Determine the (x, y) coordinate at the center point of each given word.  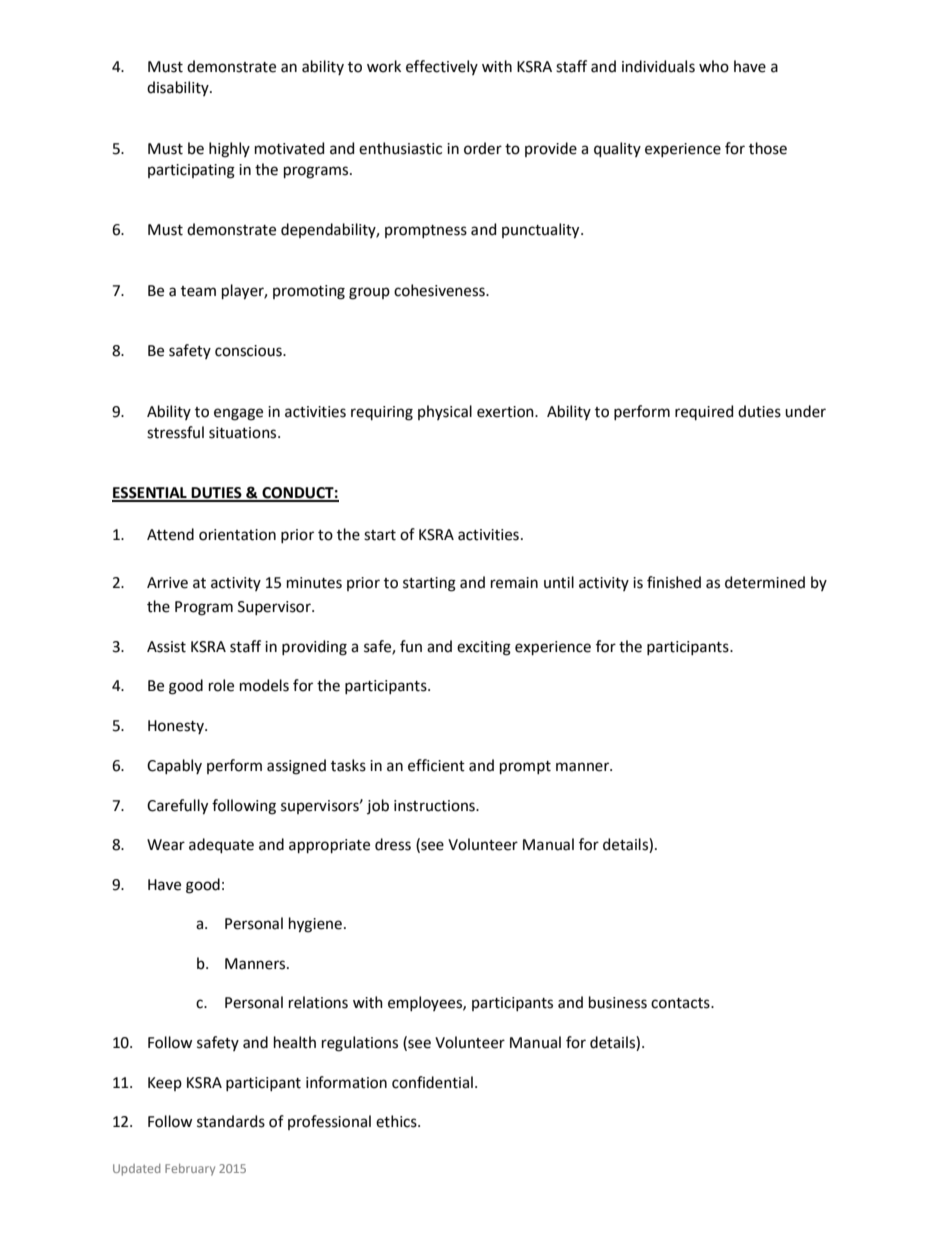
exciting (484, 648)
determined (765, 582)
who (714, 66)
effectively (442, 67)
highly (229, 150)
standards (231, 1121)
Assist (166, 647)
